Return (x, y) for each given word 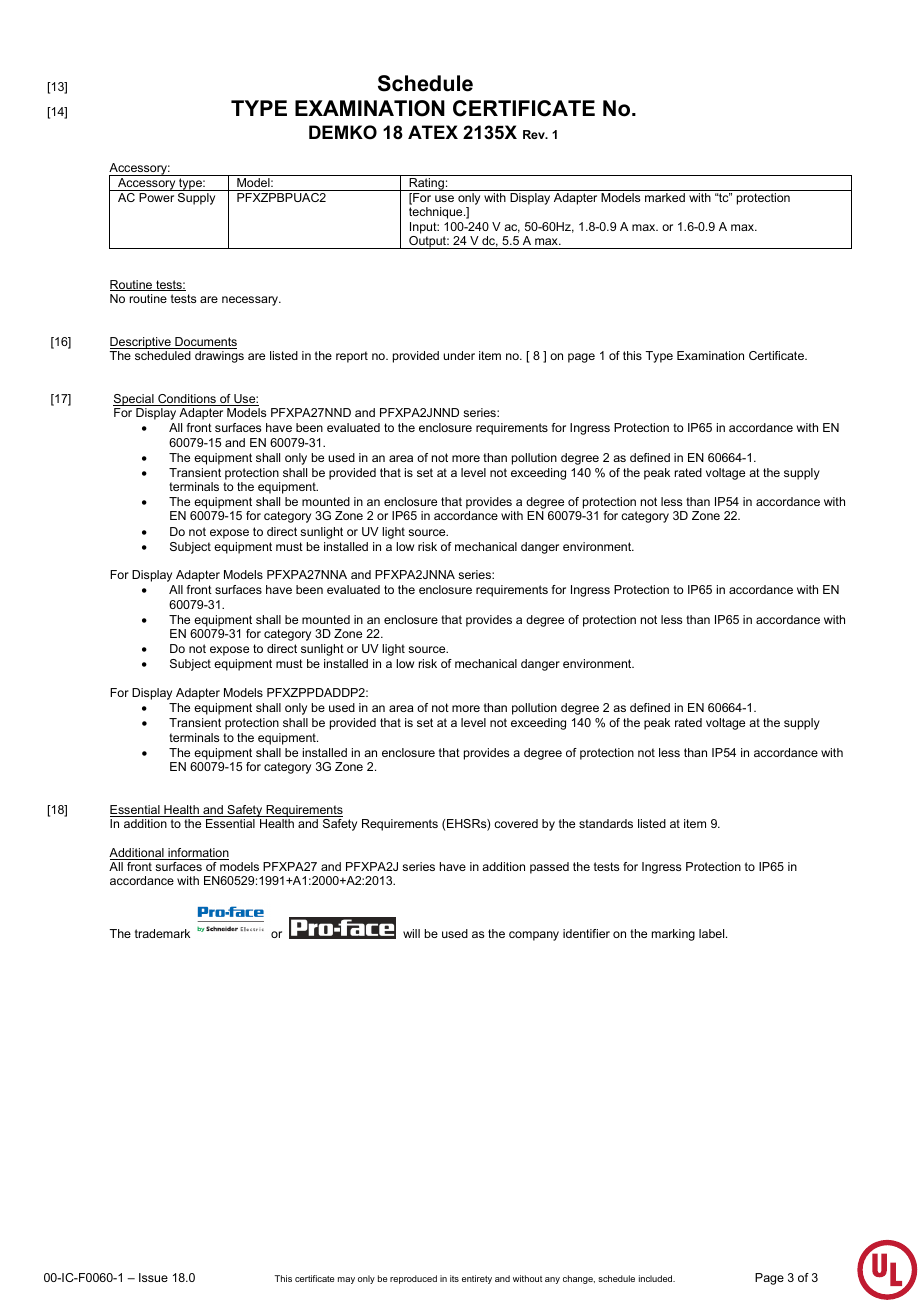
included (657, 1278)
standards (606, 823)
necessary (251, 301)
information (197, 854)
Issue (153, 1277)
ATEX (433, 132)
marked (665, 197)
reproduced (413, 1279)
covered (516, 823)
